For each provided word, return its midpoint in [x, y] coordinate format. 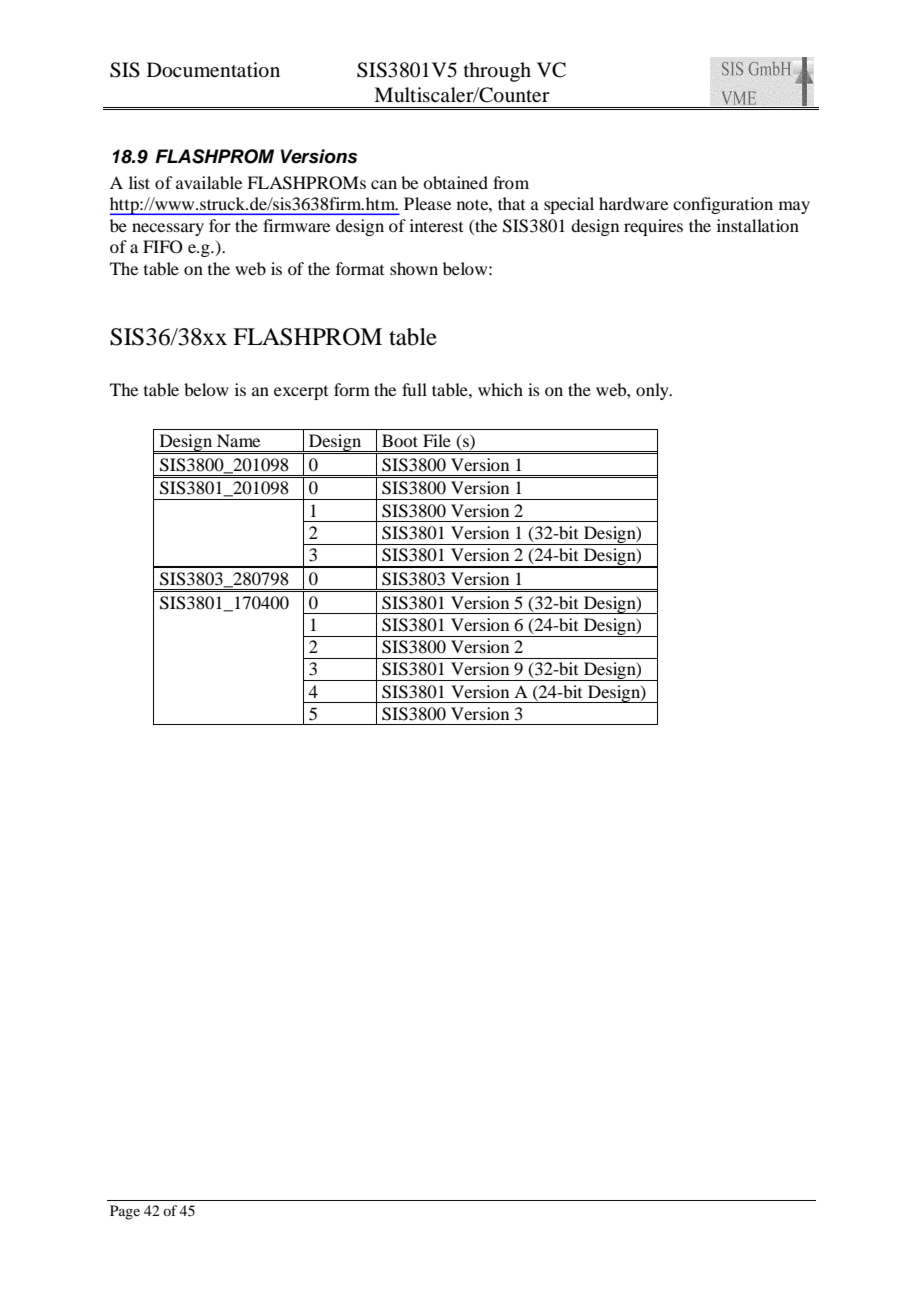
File [437, 440]
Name [238, 440]
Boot [400, 440]
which [500, 389]
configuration [723, 205]
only [653, 391]
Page [125, 1212]
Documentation [213, 70]
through [497, 72]
